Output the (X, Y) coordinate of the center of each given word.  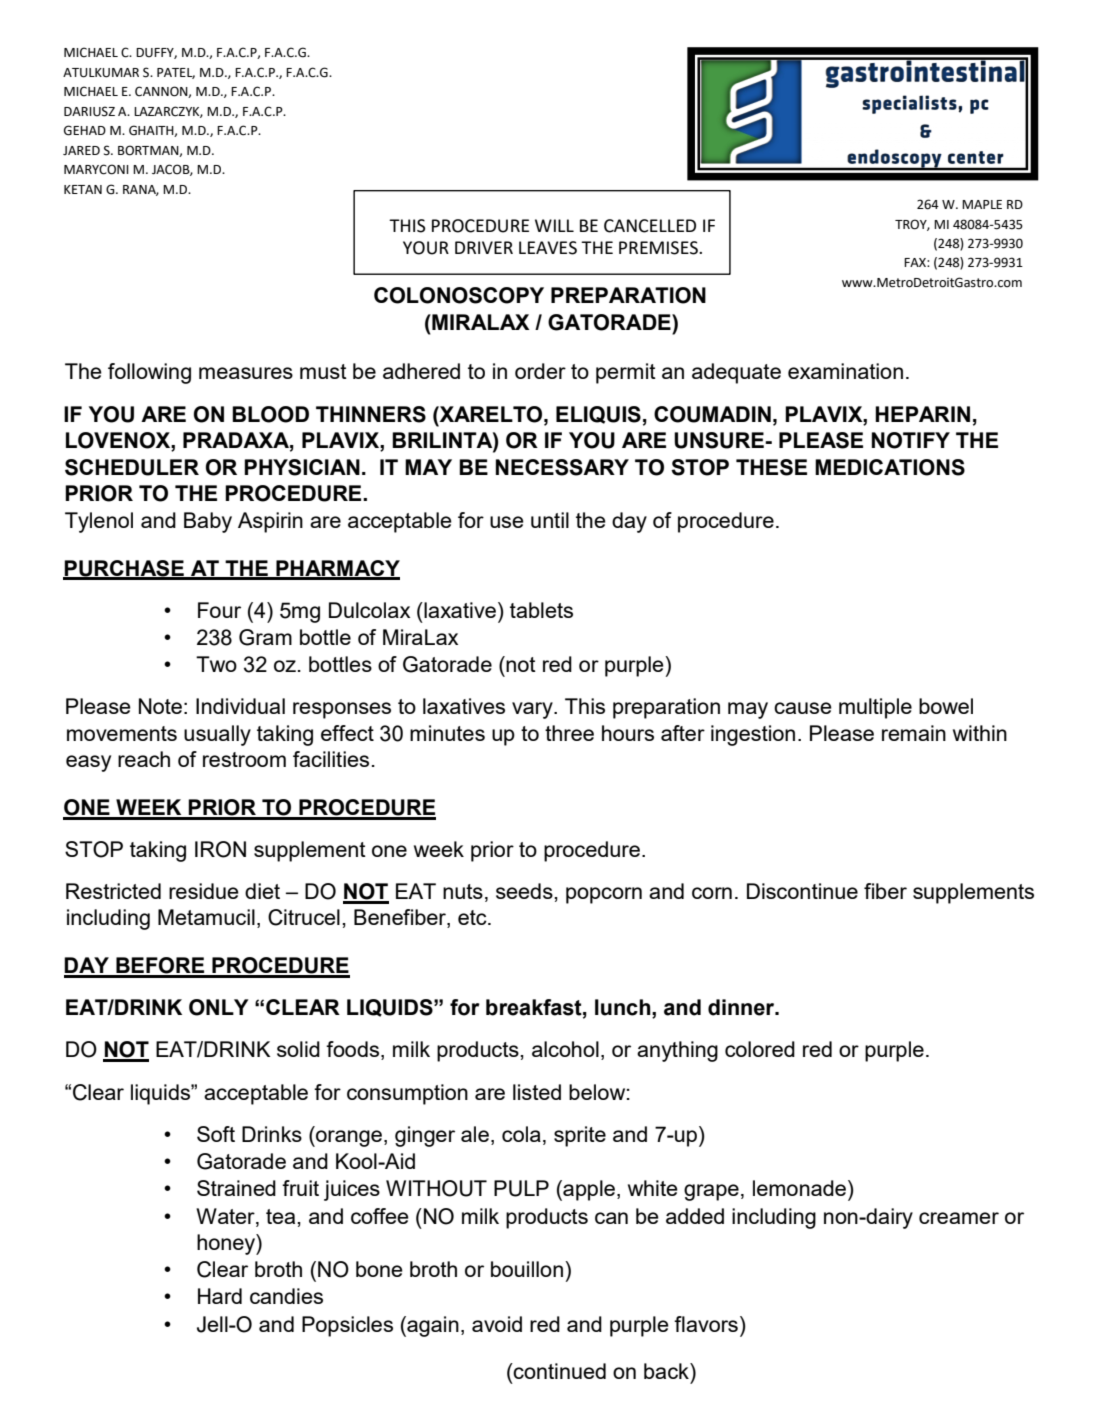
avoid (497, 1324)
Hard (220, 1296)
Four (219, 610)
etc (473, 917)
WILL (554, 225)
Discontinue (802, 891)
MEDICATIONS (890, 467)
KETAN (83, 189)
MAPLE (982, 204)
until (550, 520)
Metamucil (206, 917)
